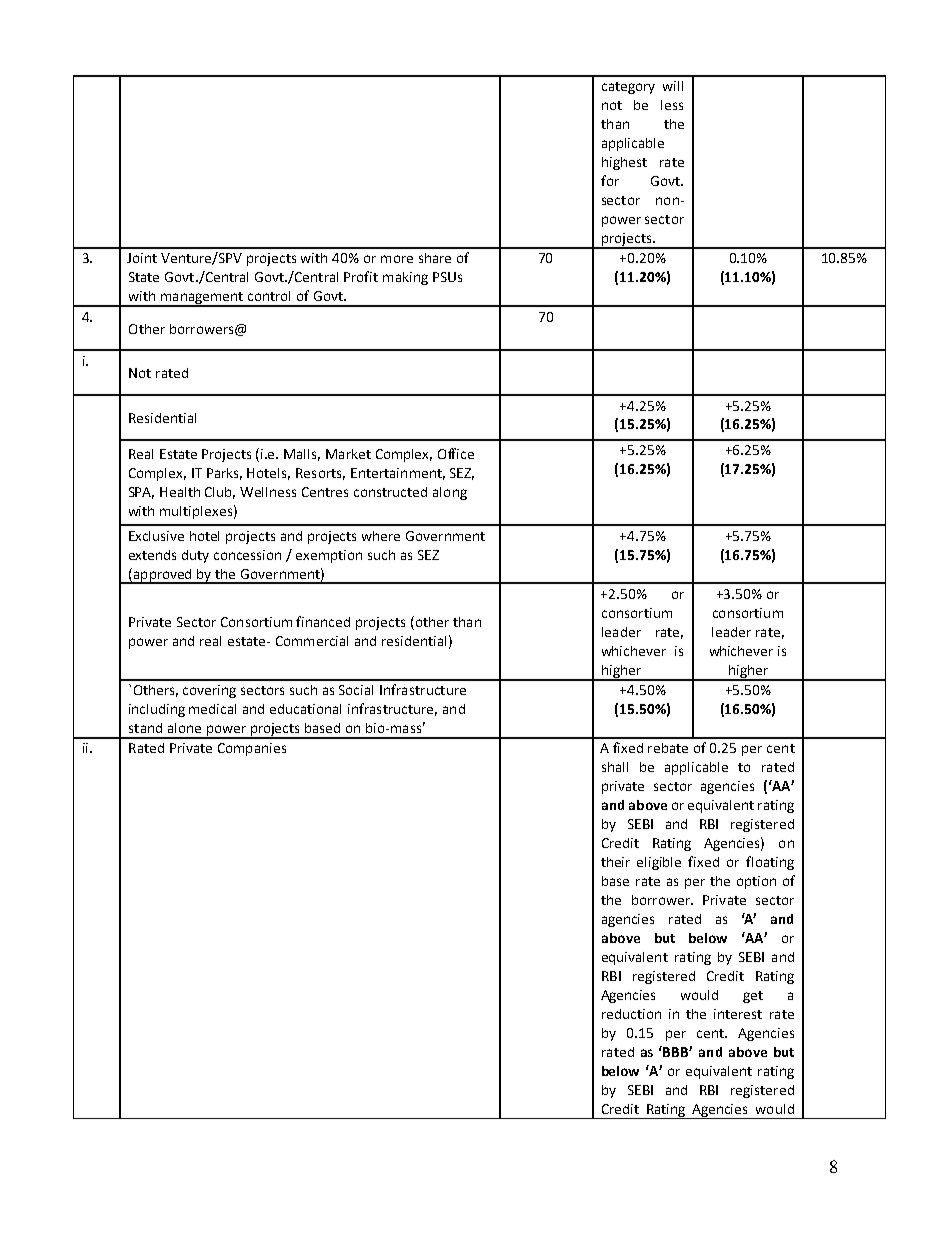  What do you see at coordinates (668, 748) in the image?
I see `rebate` at bounding box center [668, 748].
